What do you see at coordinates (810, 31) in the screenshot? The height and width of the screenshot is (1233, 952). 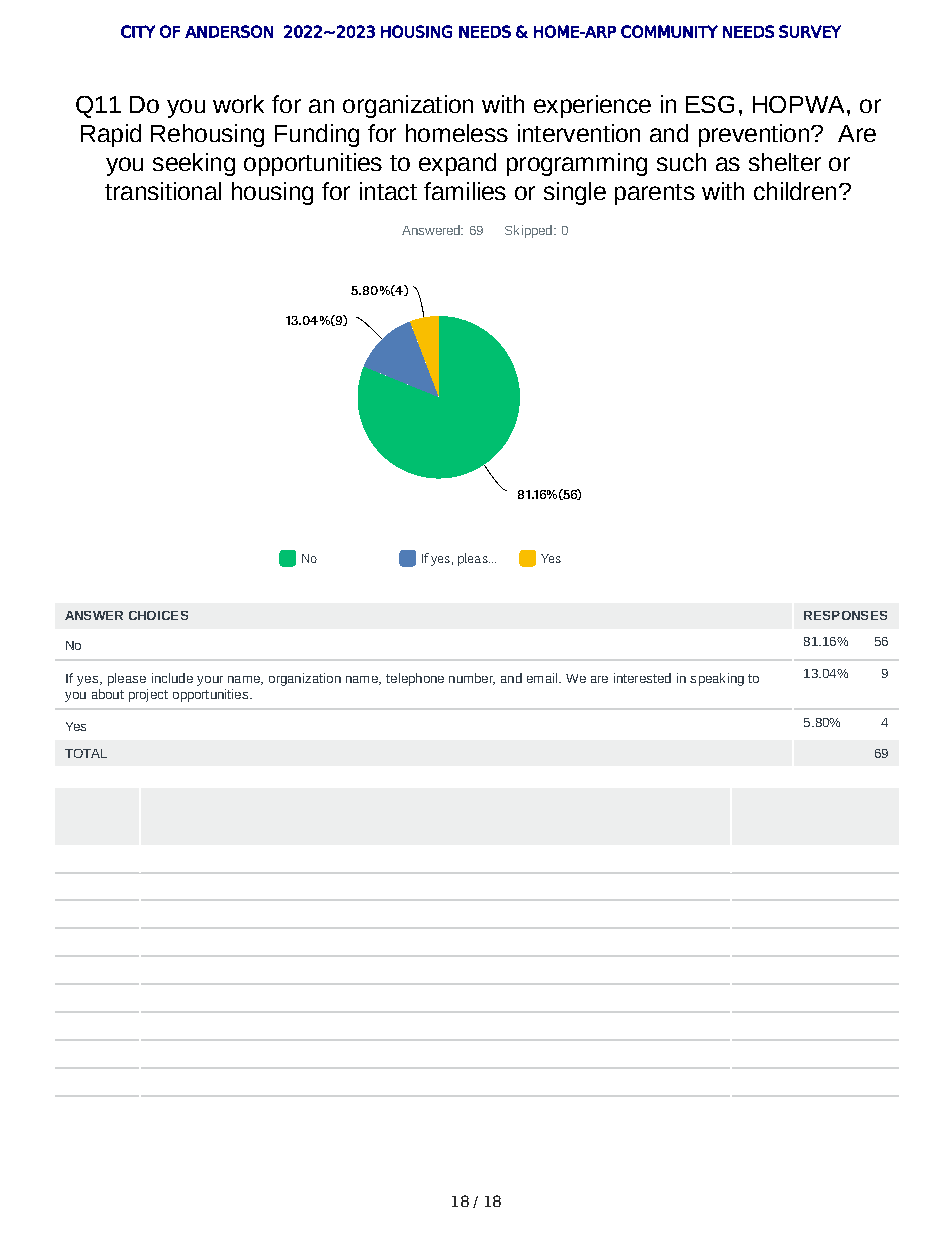 I see `SURVEY` at bounding box center [810, 31].
